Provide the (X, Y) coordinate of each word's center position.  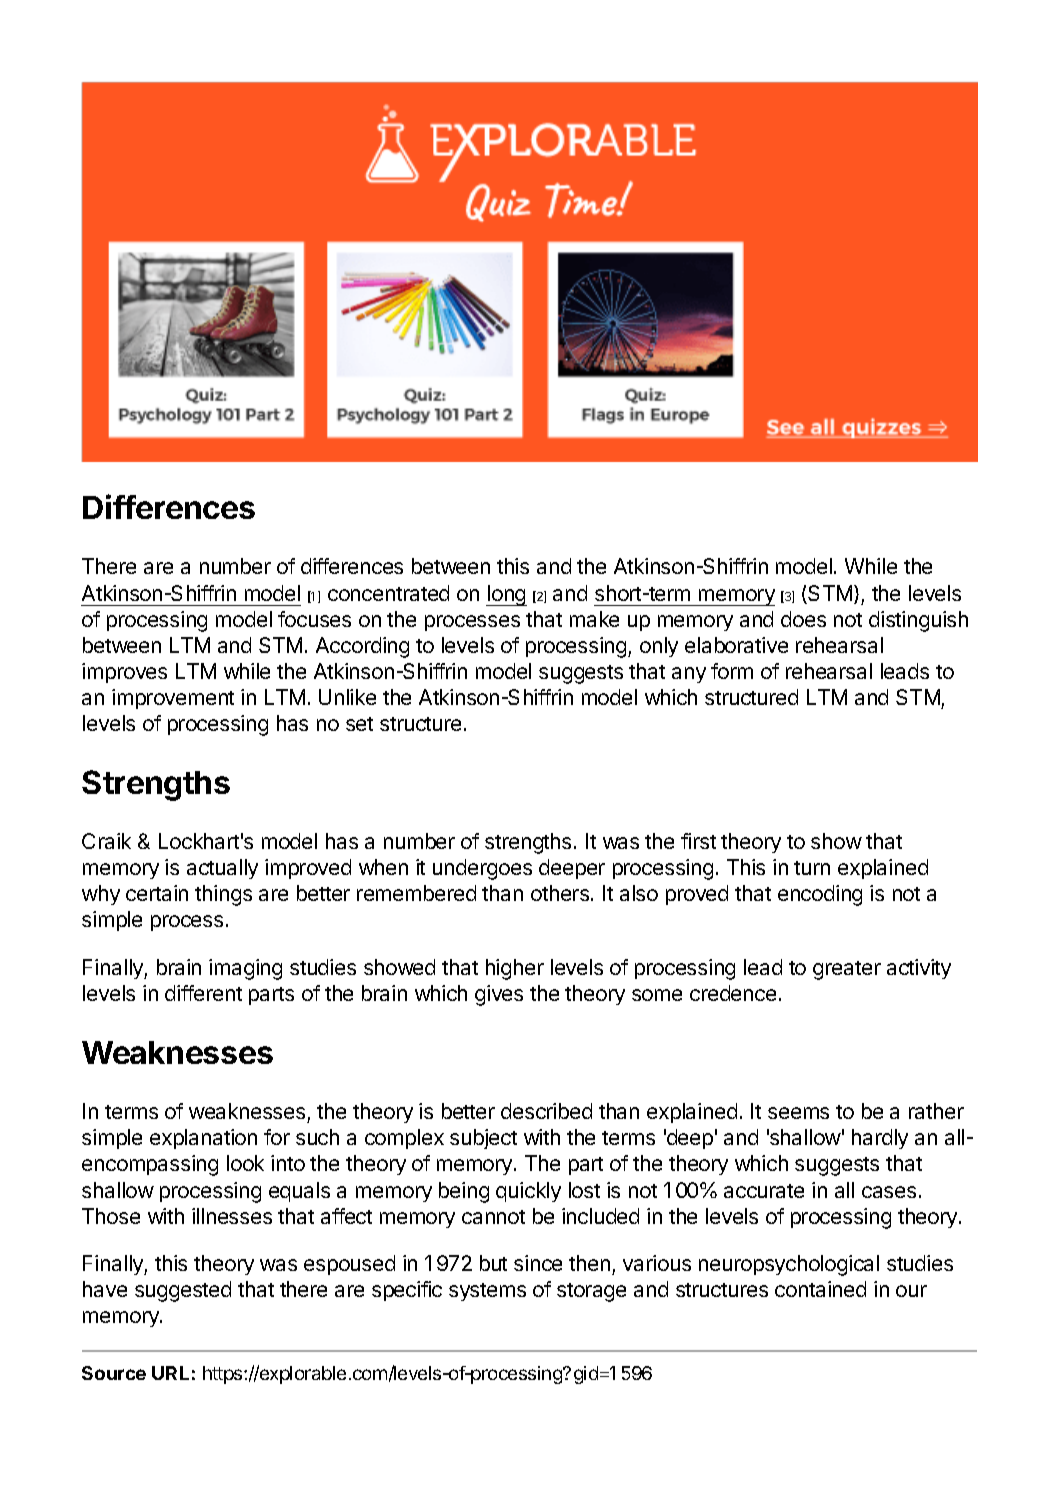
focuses (314, 619)
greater (847, 970)
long (506, 595)
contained (820, 1289)
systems (487, 1292)
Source (114, 1373)
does (803, 619)
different (203, 993)
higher (515, 969)
